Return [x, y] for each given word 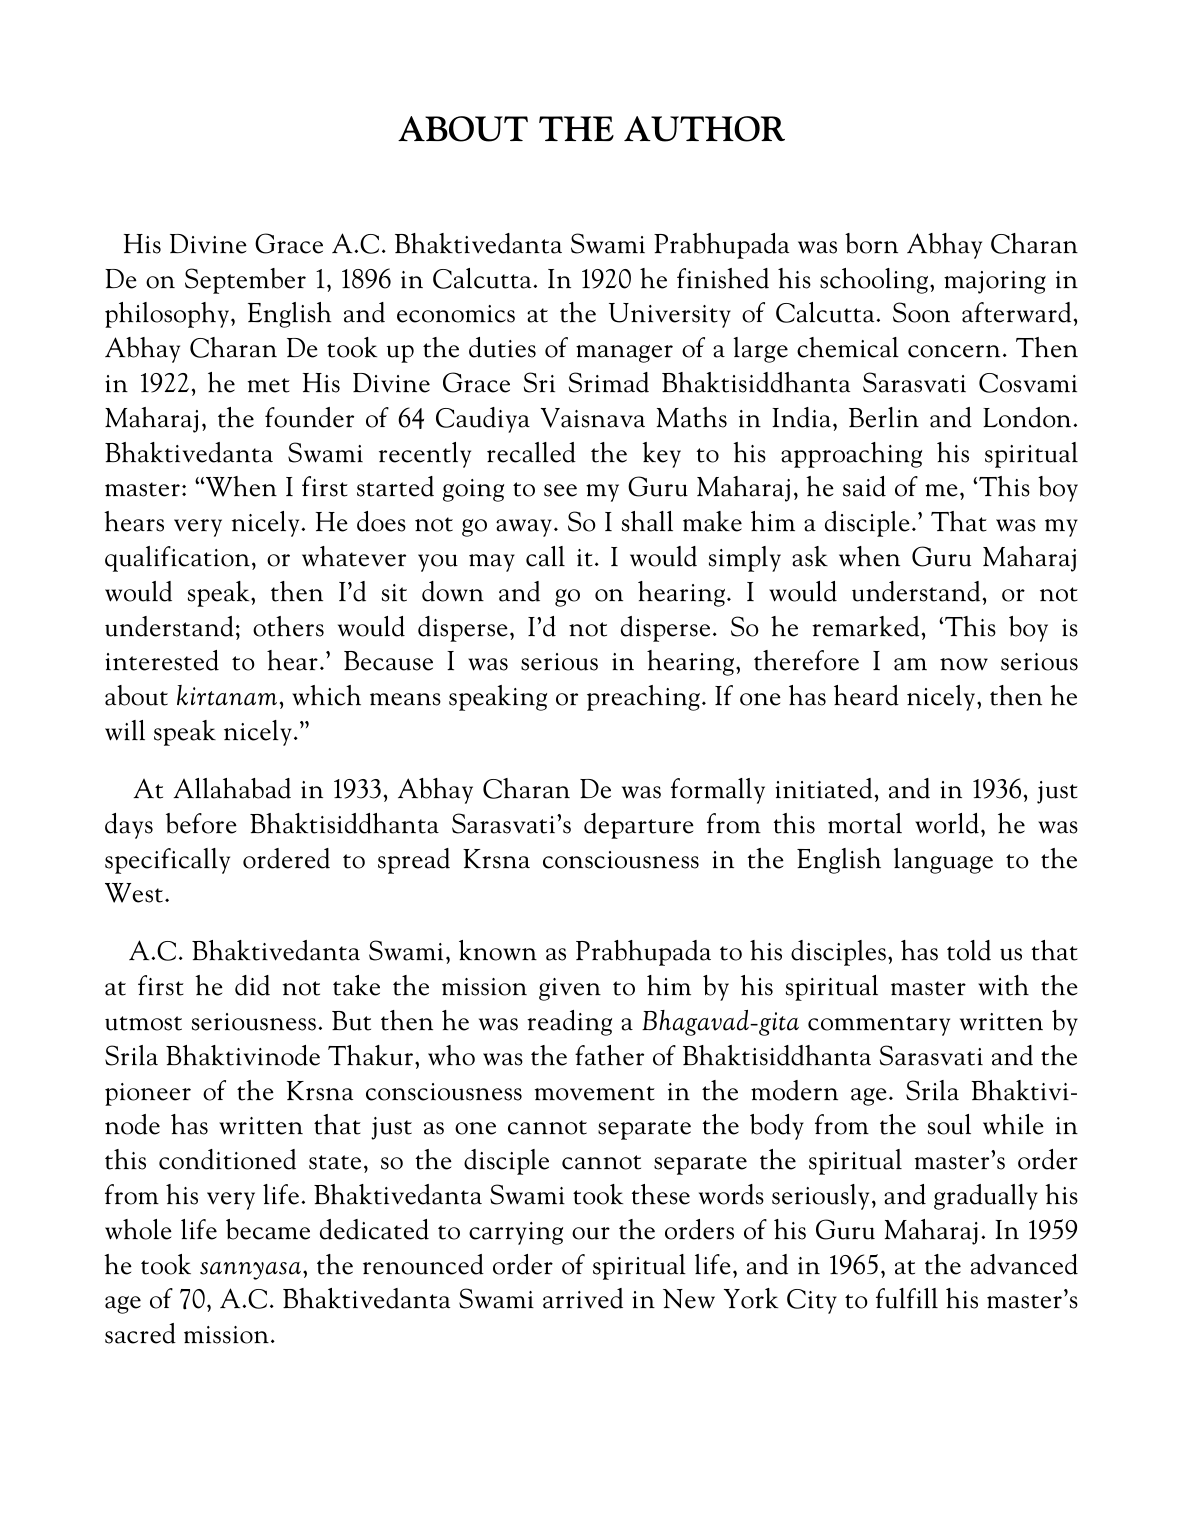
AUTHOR [704, 129]
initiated [823, 788]
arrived [583, 1298]
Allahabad [232, 788]
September [245, 281]
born [871, 243]
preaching [643, 698]
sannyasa [250, 1271]
